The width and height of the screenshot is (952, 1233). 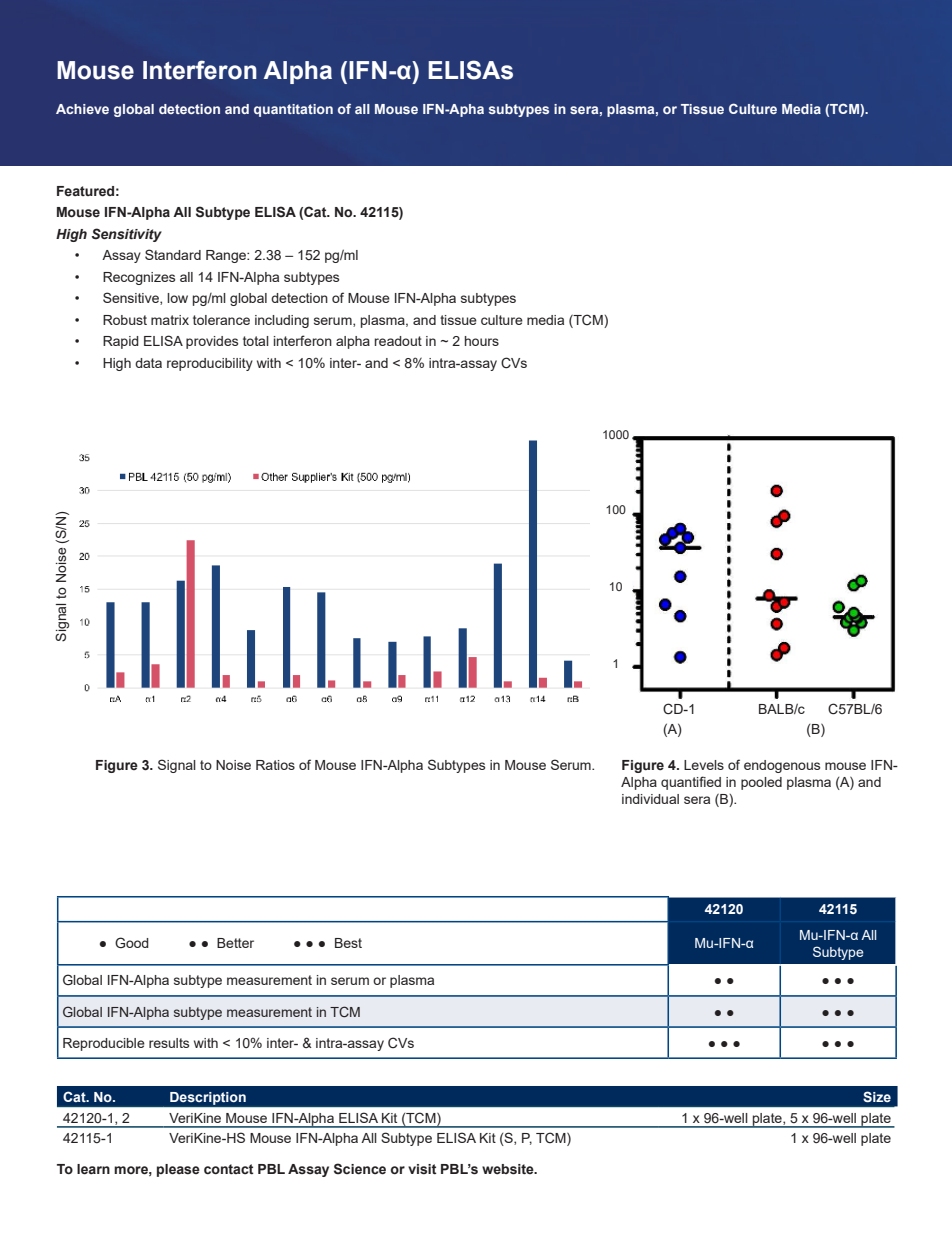 What do you see at coordinates (482, 341) in the screenshot?
I see `hours` at bounding box center [482, 341].
